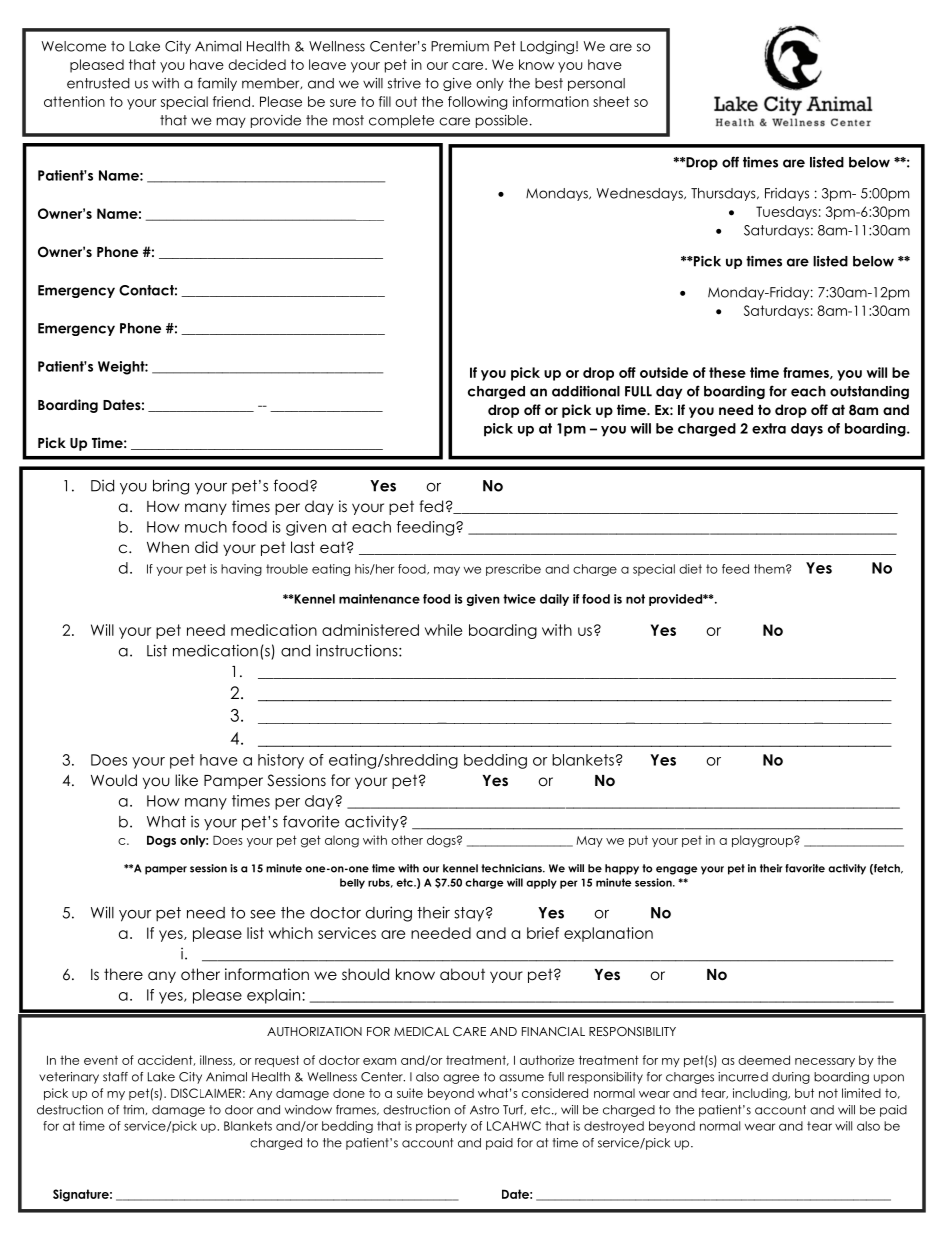  I want to click on additional, so click(586, 391).
